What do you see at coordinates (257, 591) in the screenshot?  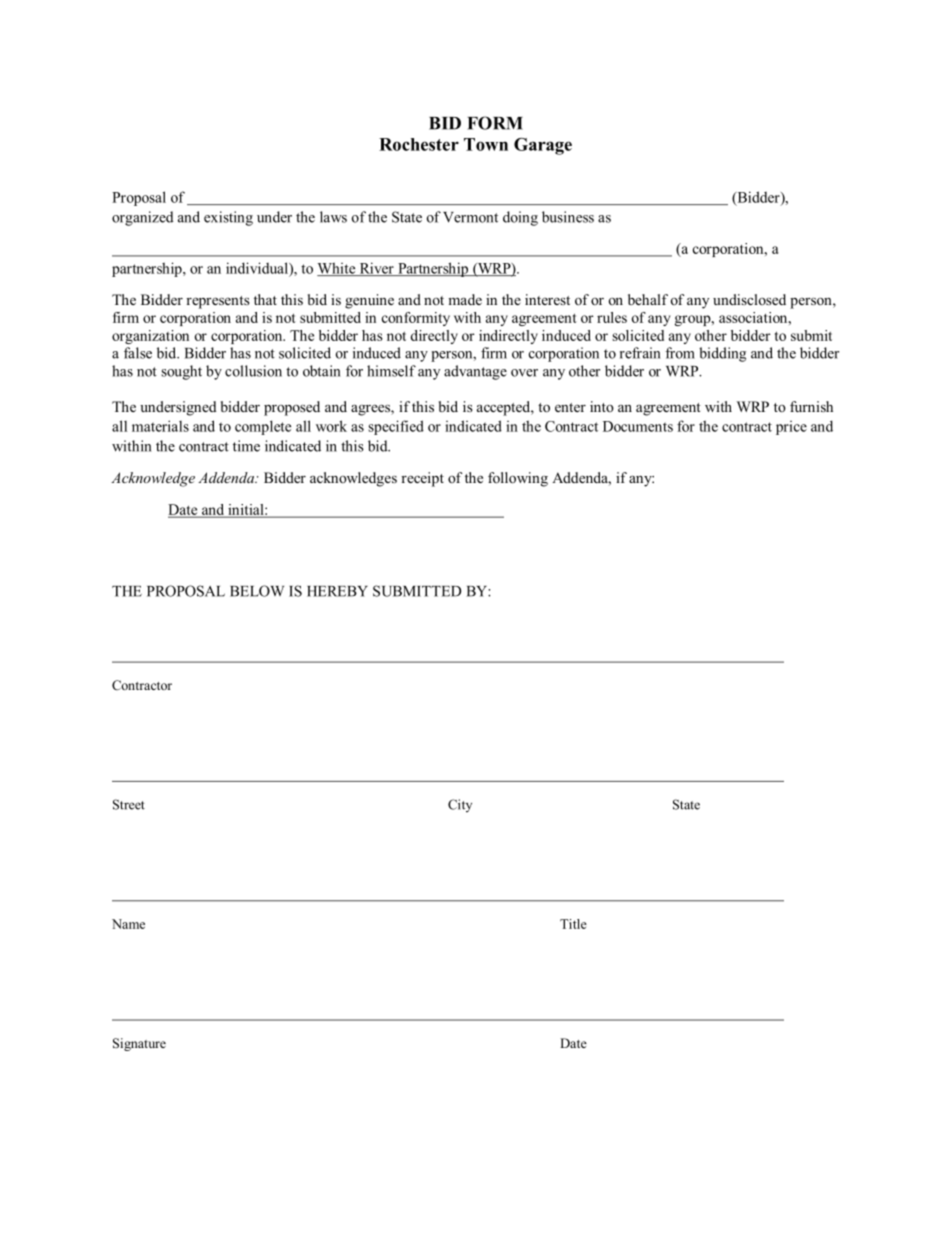 I see `BELOW` at bounding box center [257, 591].
